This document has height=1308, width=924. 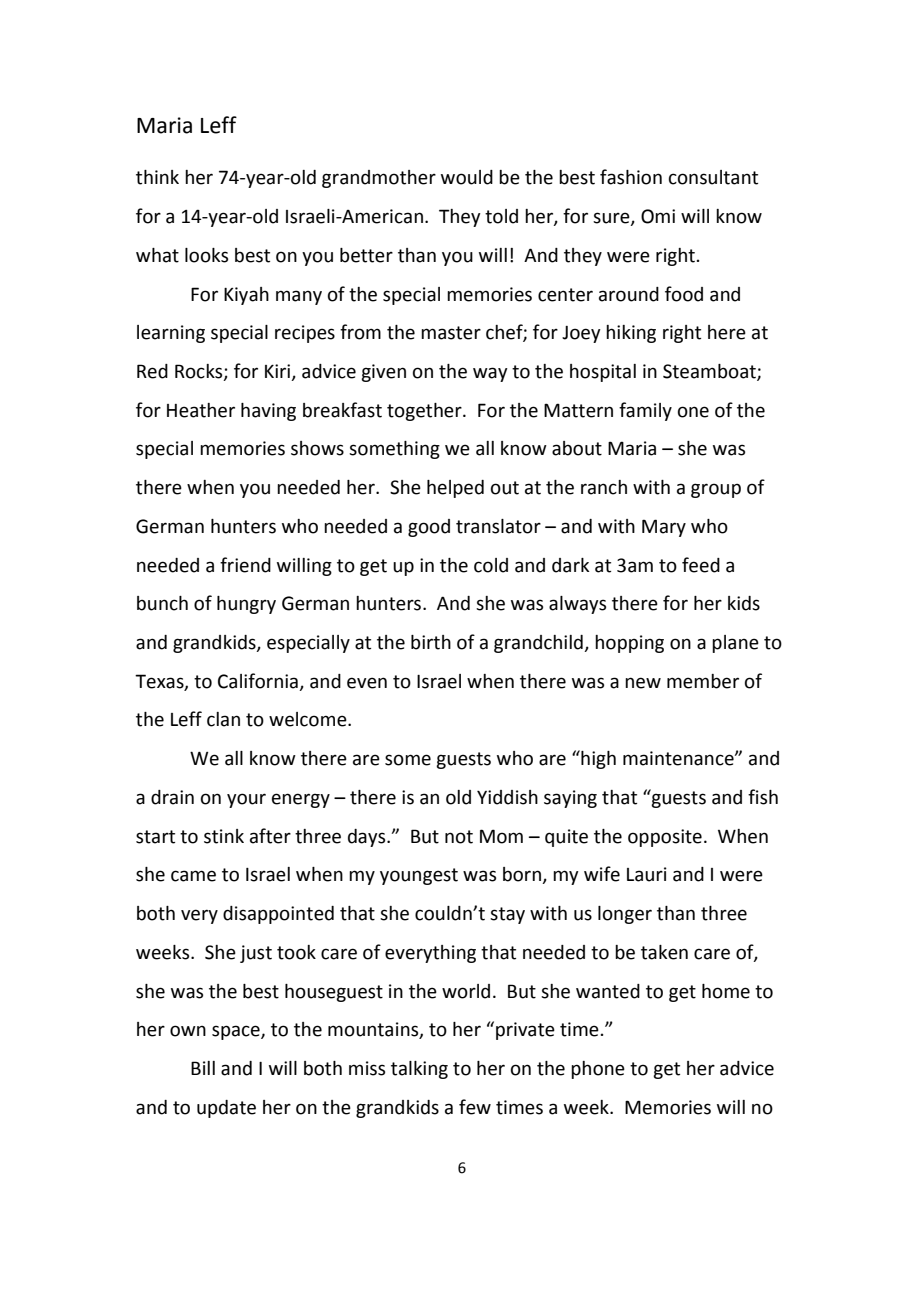 I want to click on friend, so click(x=245, y=565).
